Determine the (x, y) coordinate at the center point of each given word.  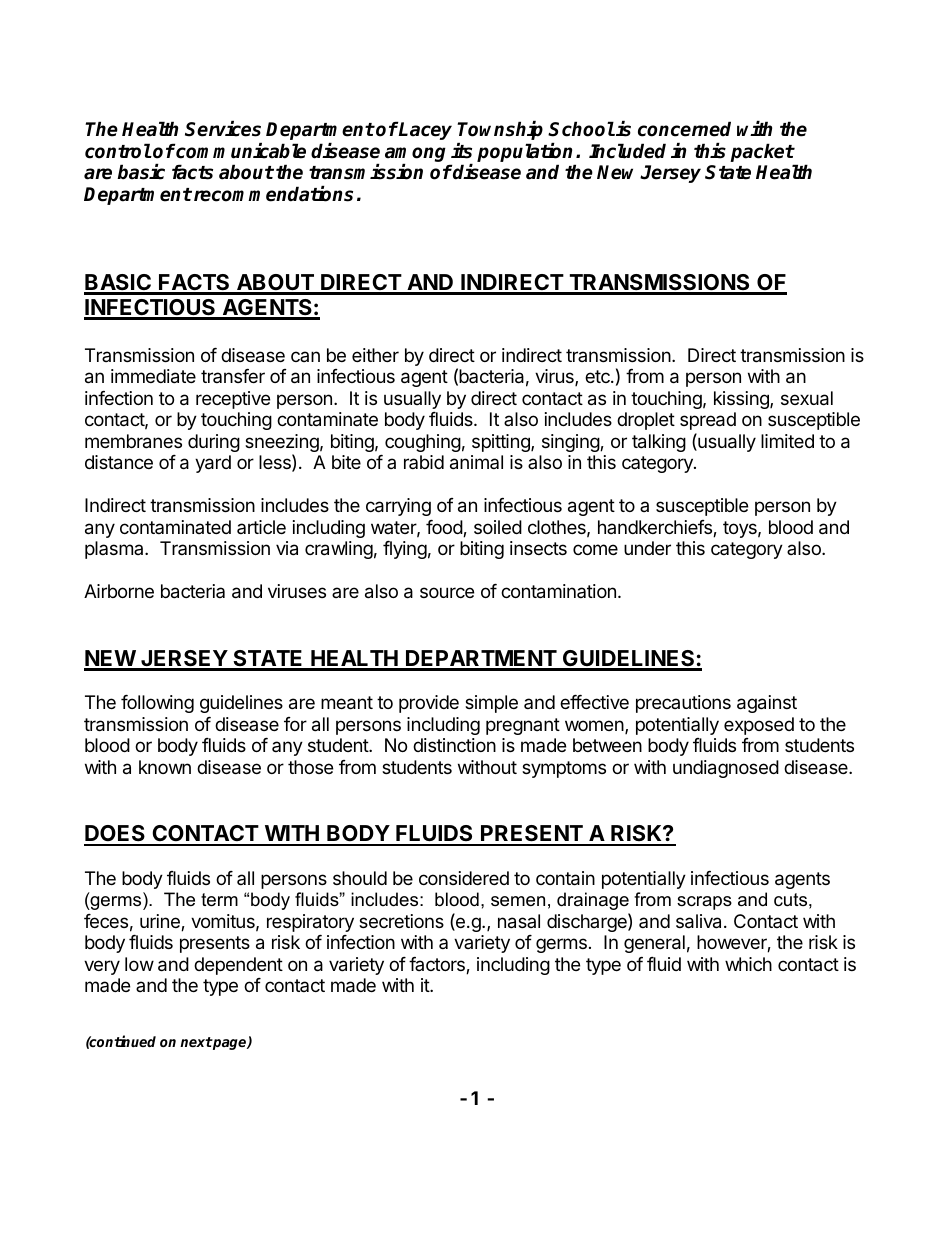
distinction (454, 745)
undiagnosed (726, 769)
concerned (684, 129)
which (748, 964)
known (165, 767)
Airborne (119, 591)
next (196, 1042)
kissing (742, 400)
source (447, 592)
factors (438, 965)
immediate (153, 376)
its (461, 151)
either (375, 355)
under (647, 548)
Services (223, 129)
